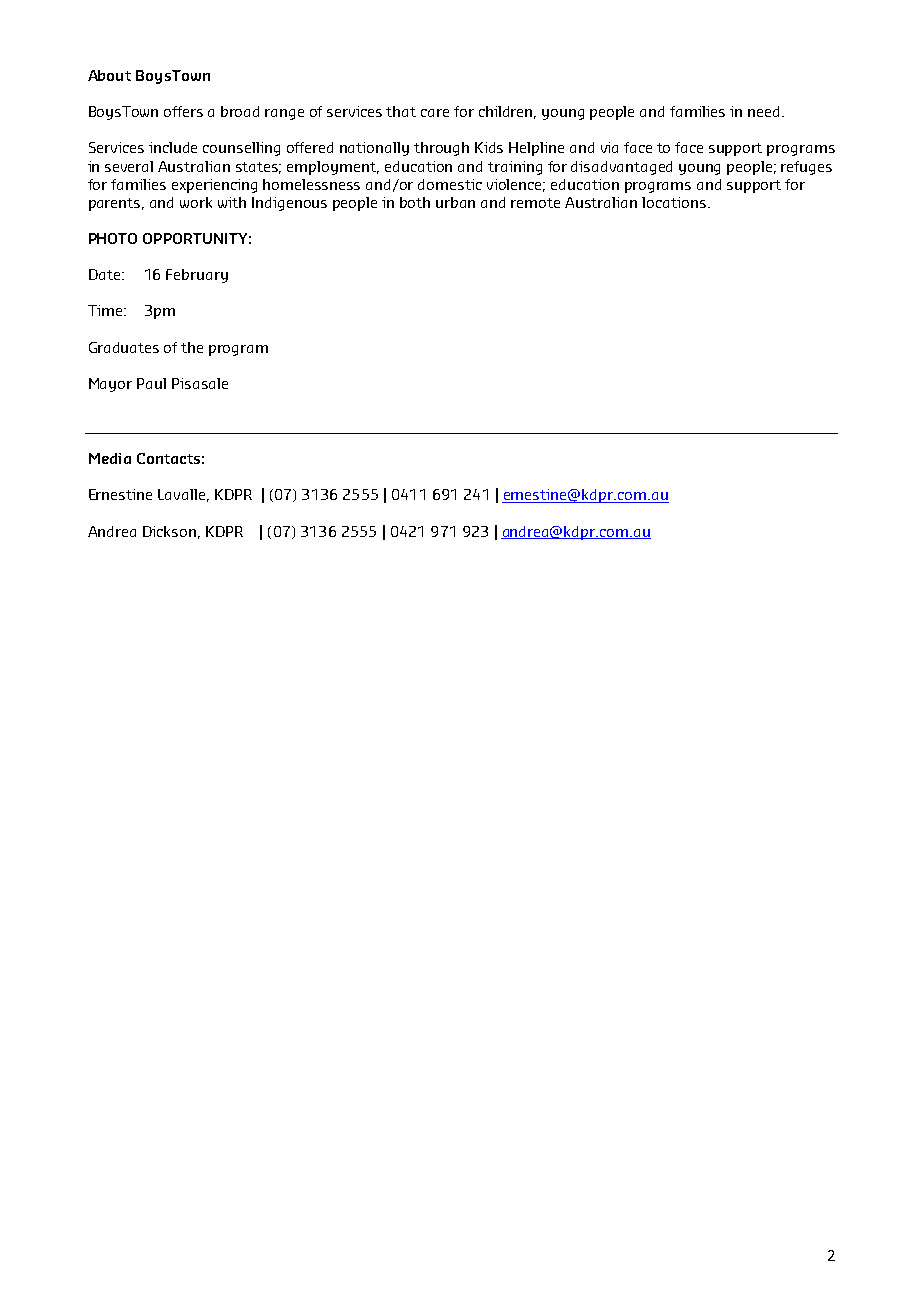 Image resolution: width=924 pixels, height=1308 pixels. What do you see at coordinates (535, 203) in the document?
I see `remote` at bounding box center [535, 203].
